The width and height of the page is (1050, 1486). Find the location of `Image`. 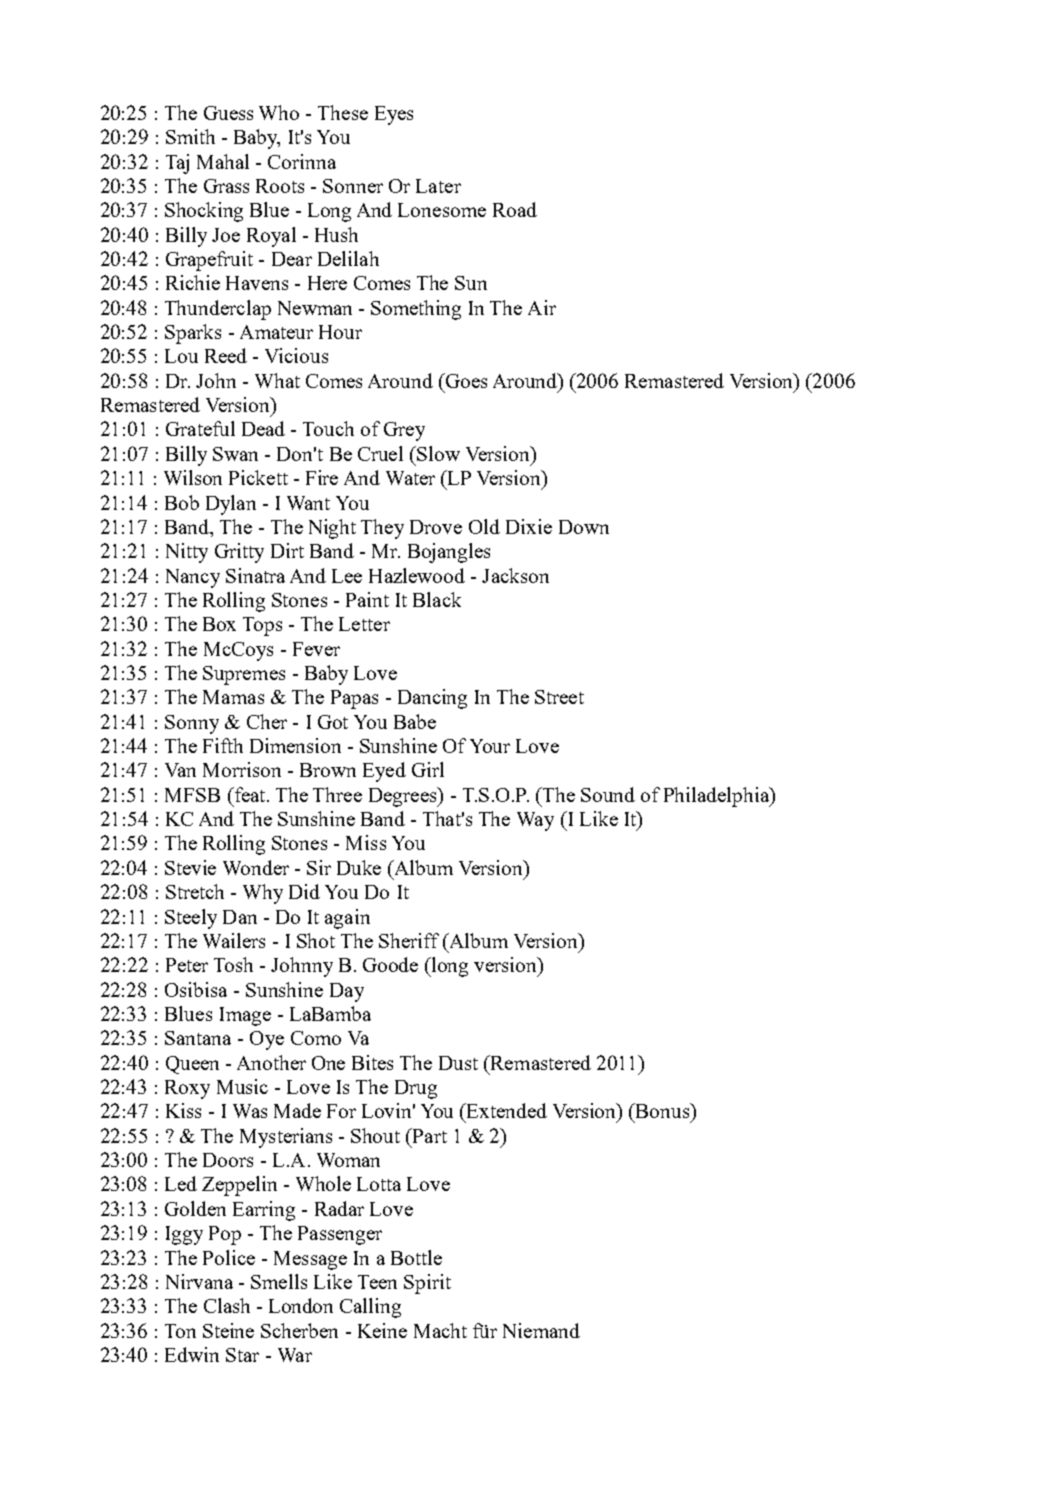

Image is located at coordinates (245, 1016).
